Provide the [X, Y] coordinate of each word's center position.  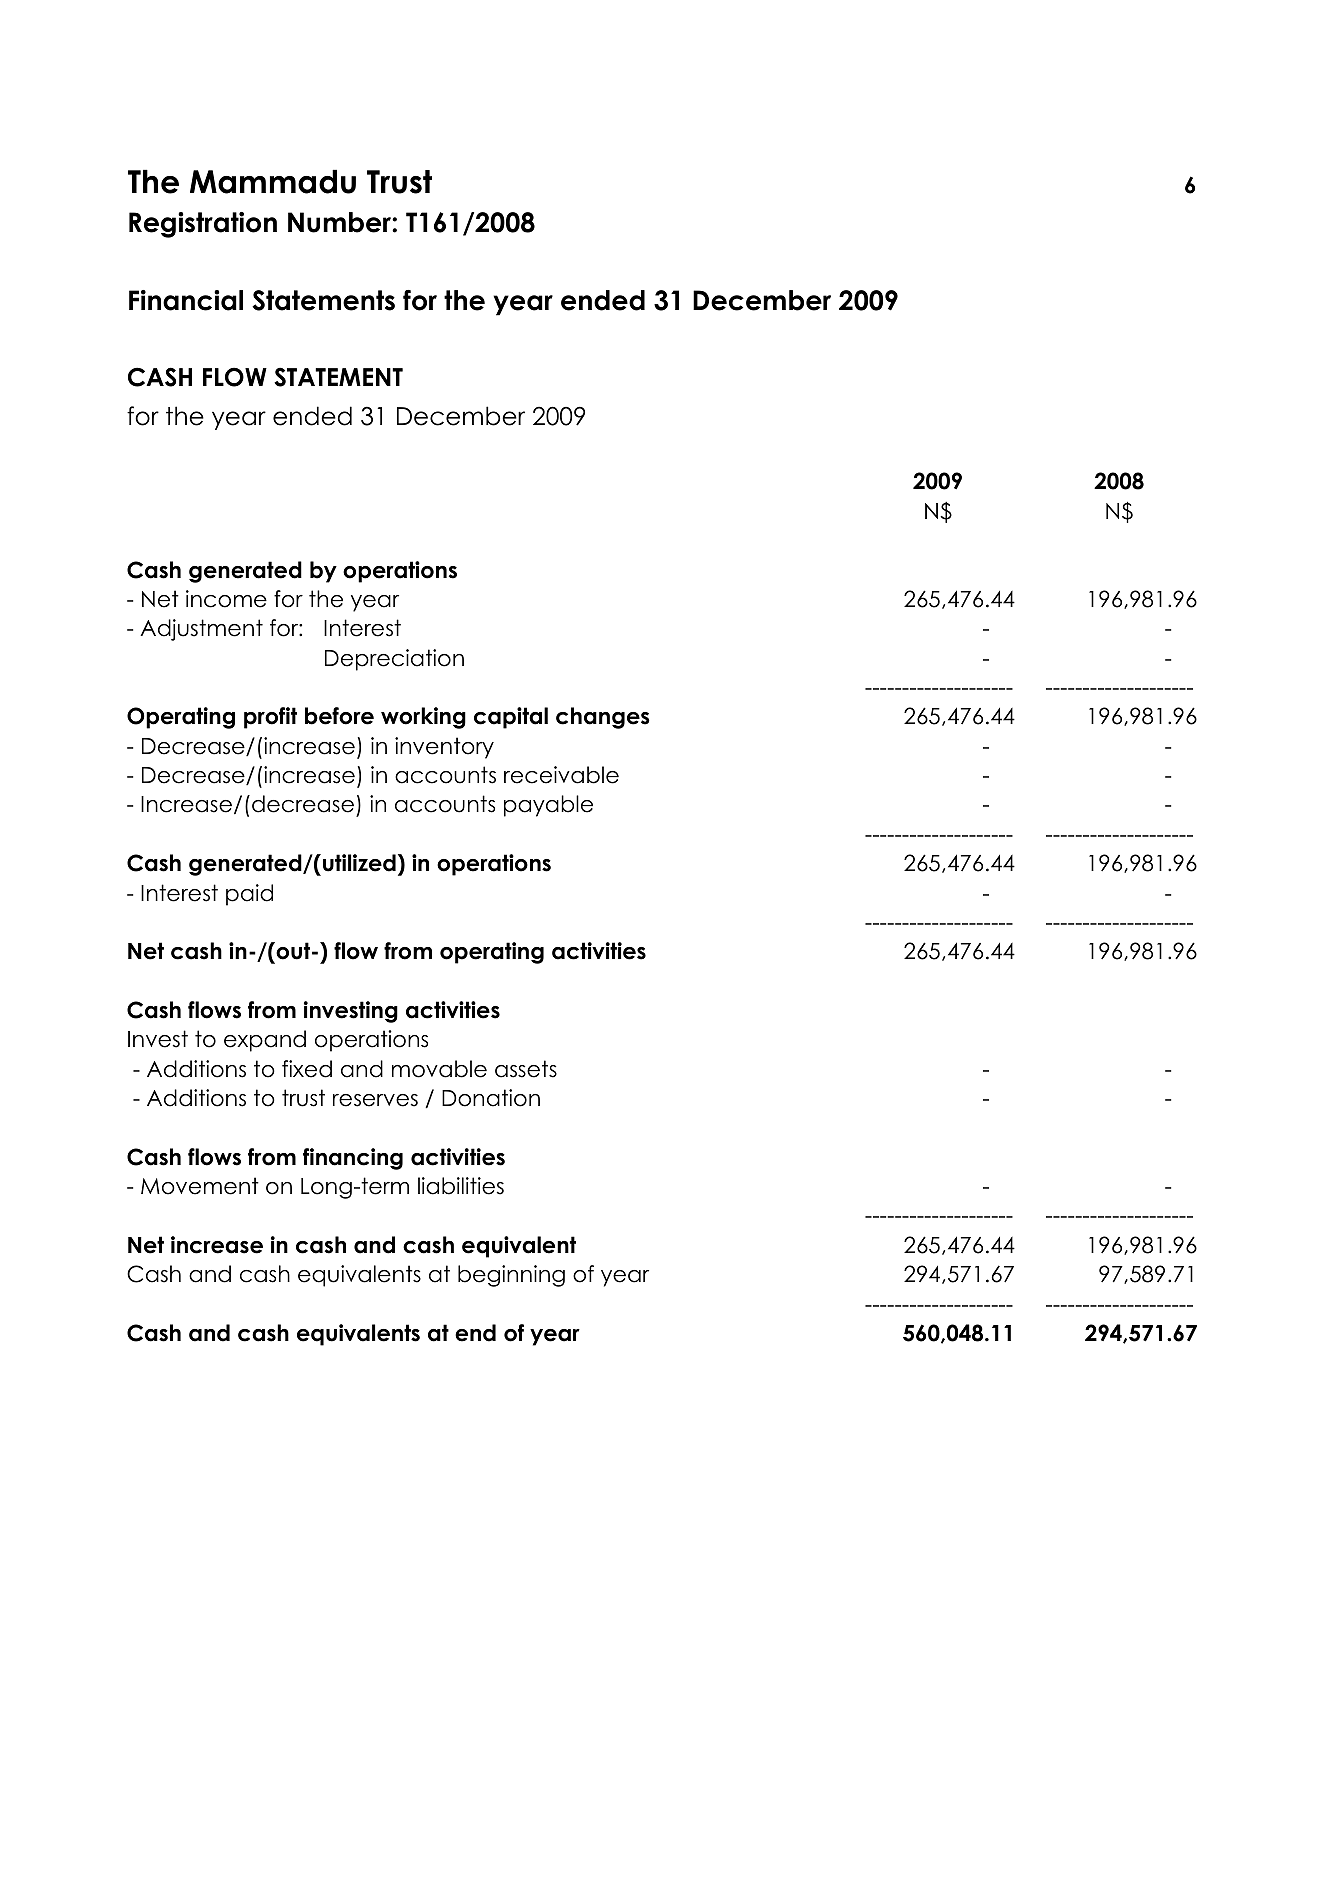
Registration [203, 225]
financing [353, 1159]
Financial [186, 300]
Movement [200, 1186]
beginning [511, 1276]
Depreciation [394, 660]
